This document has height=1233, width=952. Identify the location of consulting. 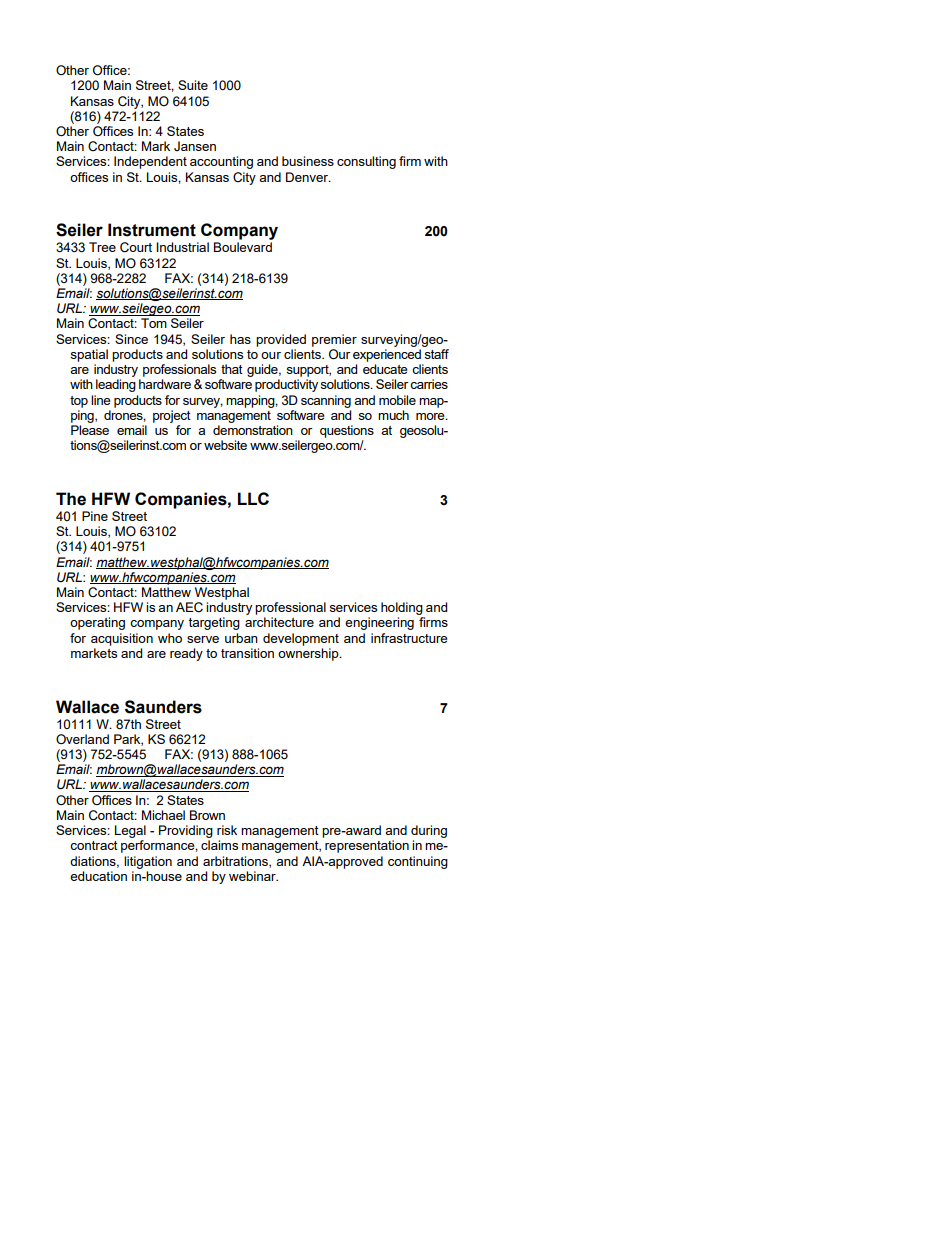
(366, 162).
